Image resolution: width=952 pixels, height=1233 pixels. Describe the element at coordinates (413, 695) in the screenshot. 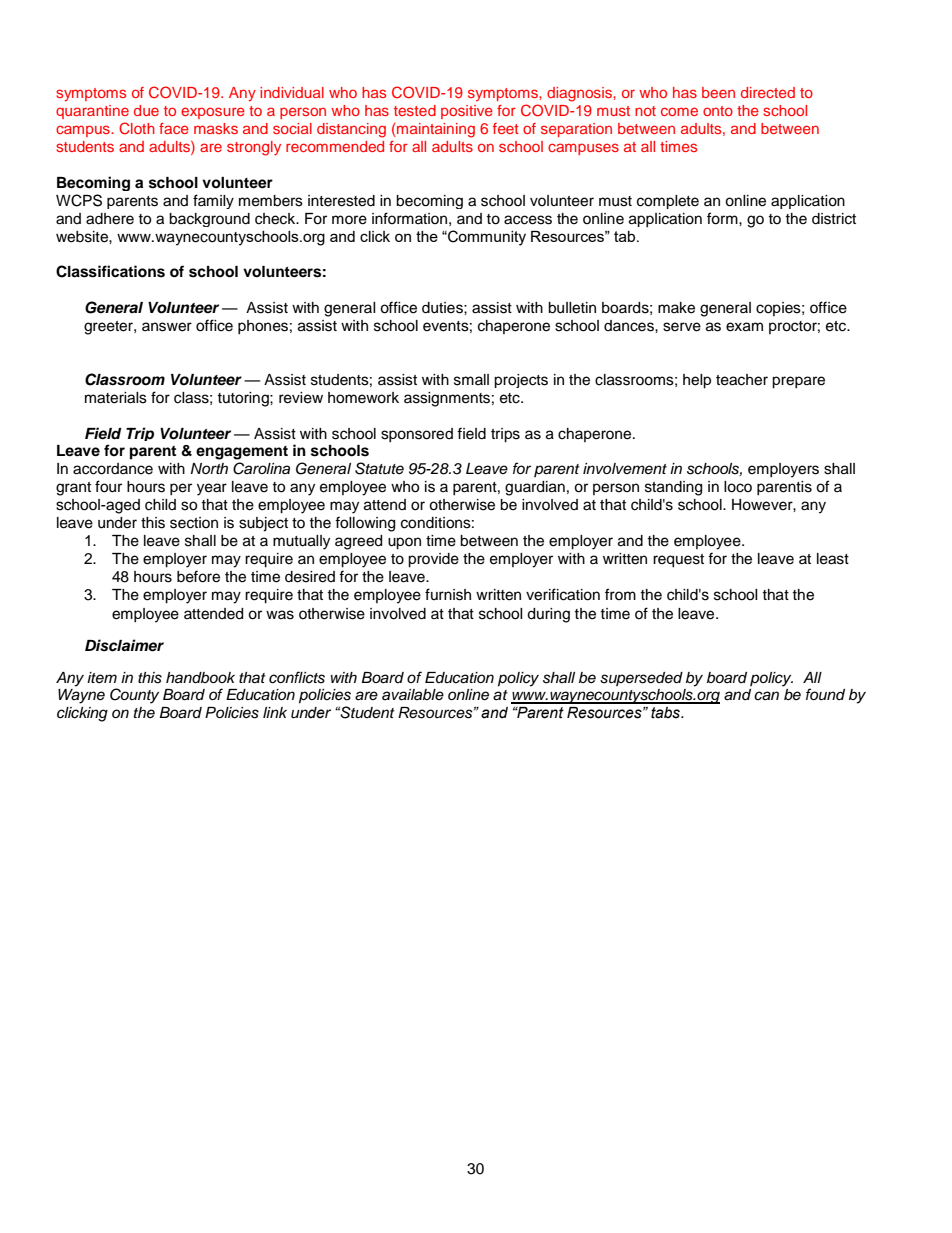

I see `available` at that location.
